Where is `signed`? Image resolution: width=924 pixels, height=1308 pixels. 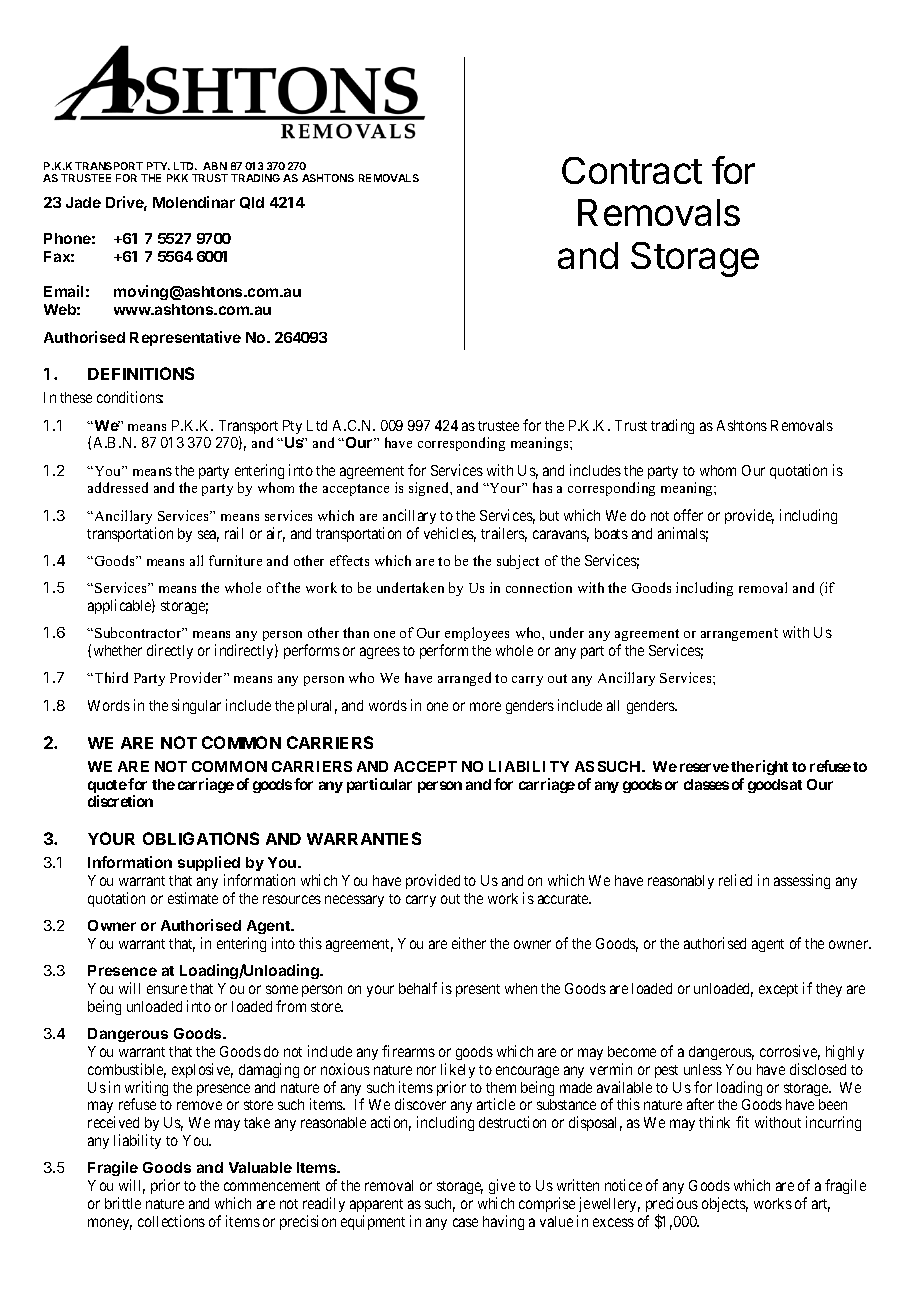 signed is located at coordinates (430, 489).
